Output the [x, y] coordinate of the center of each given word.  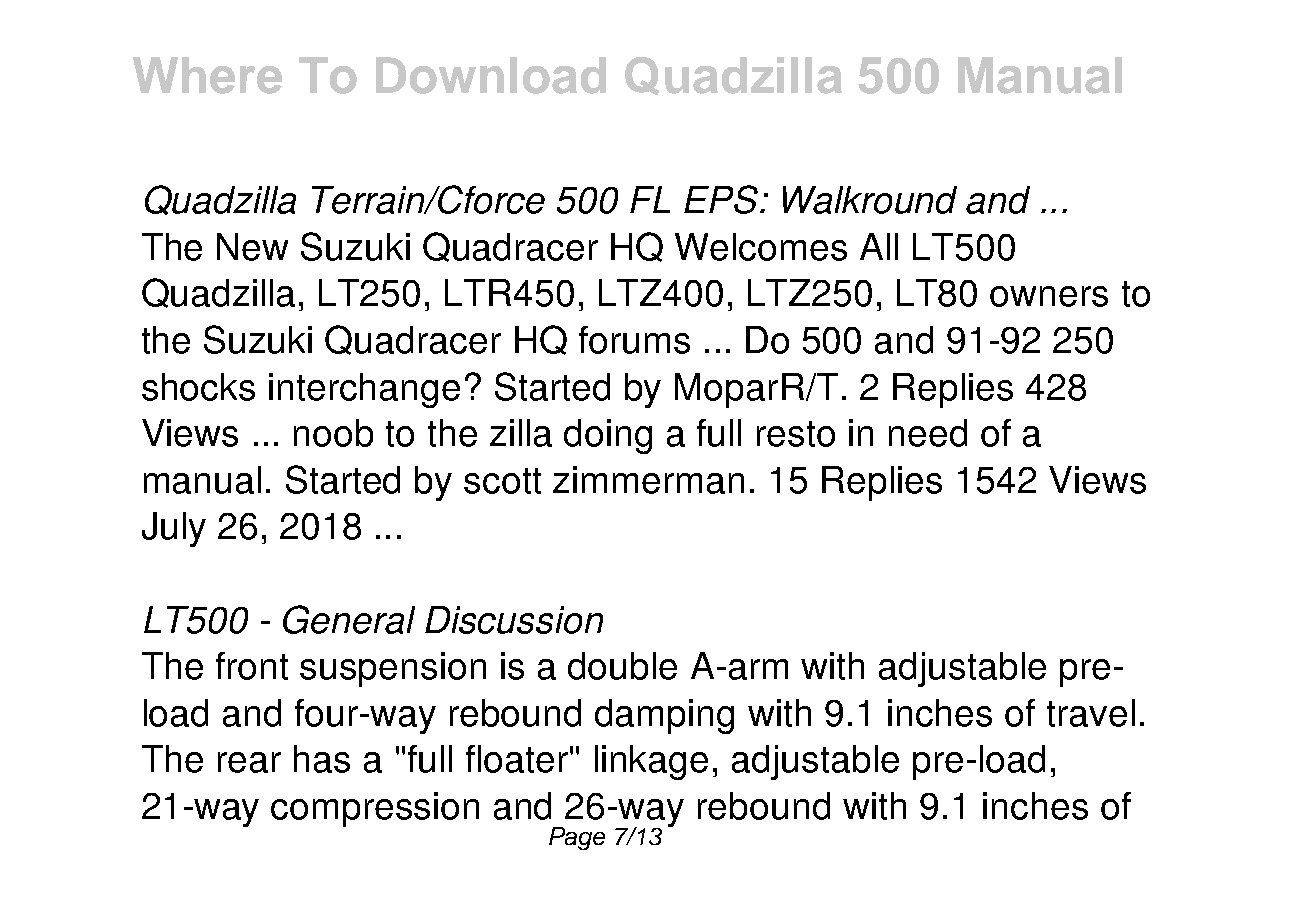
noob [333, 433]
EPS [721, 199]
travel [1091, 713]
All [879, 246]
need [928, 433]
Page [577, 838]
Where [207, 75]
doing [608, 436]
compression [375, 809]
